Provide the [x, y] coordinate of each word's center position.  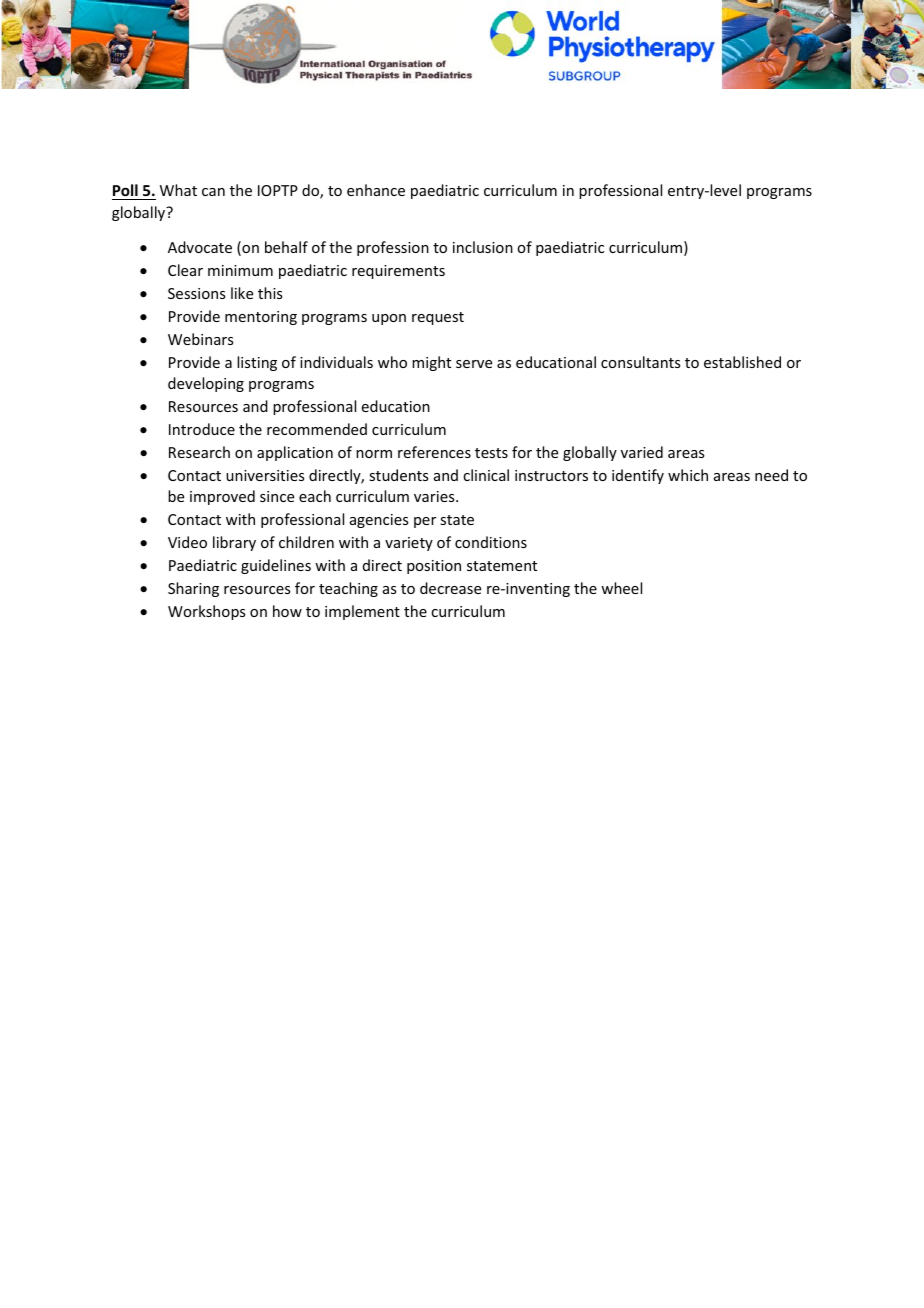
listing [257, 363]
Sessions [196, 293]
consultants [640, 362]
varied [642, 452]
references [434, 452]
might [431, 363]
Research [199, 452]
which [688, 475]
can [213, 192]
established [742, 362]
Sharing [193, 589]
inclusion [483, 247]
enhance [376, 190]
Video [187, 542]
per [425, 522]
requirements [398, 272]
